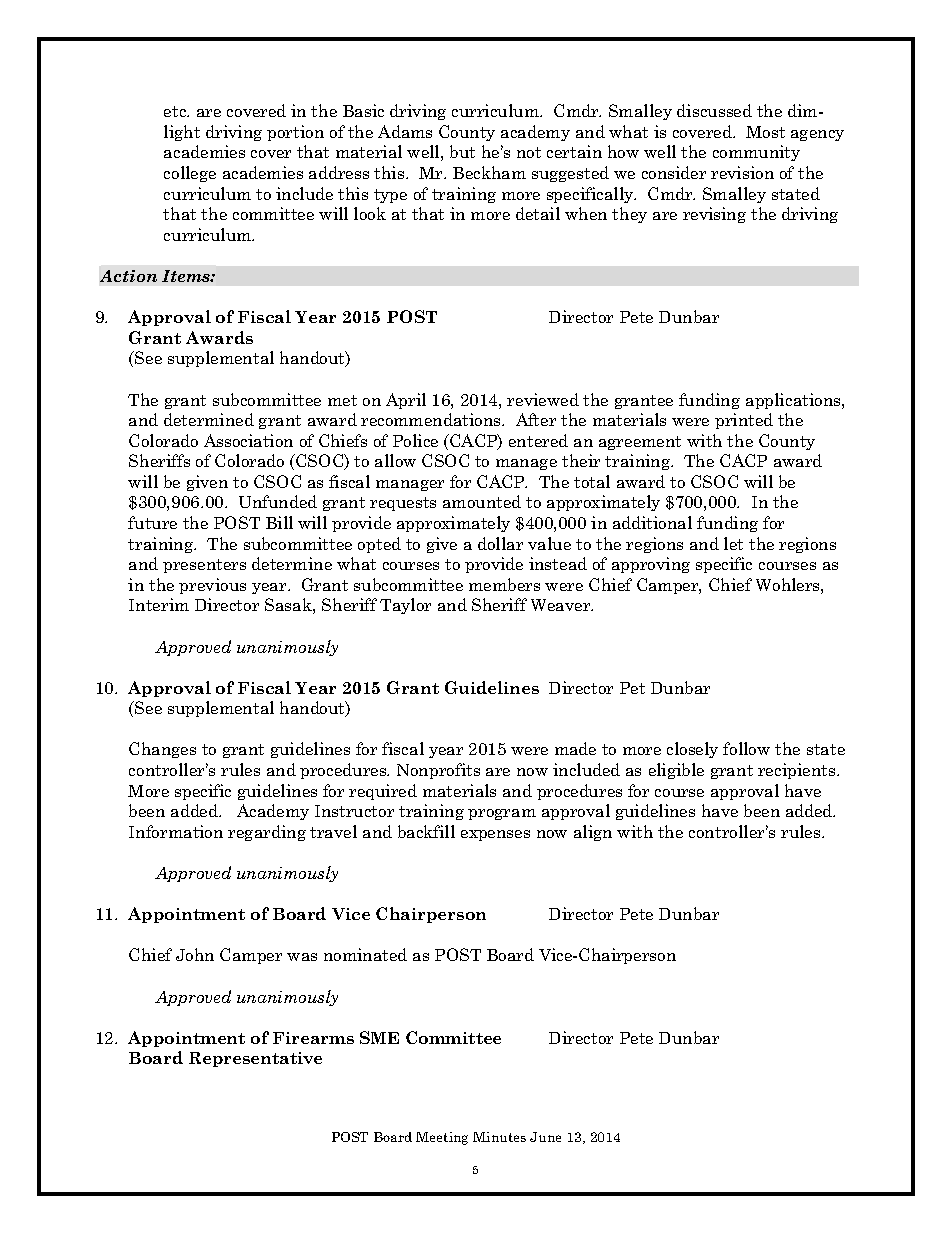 This page has width=952, height=1233. What do you see at coordinates (462, 151) in the page?
I see `but` at bounding box center [462, 151].
